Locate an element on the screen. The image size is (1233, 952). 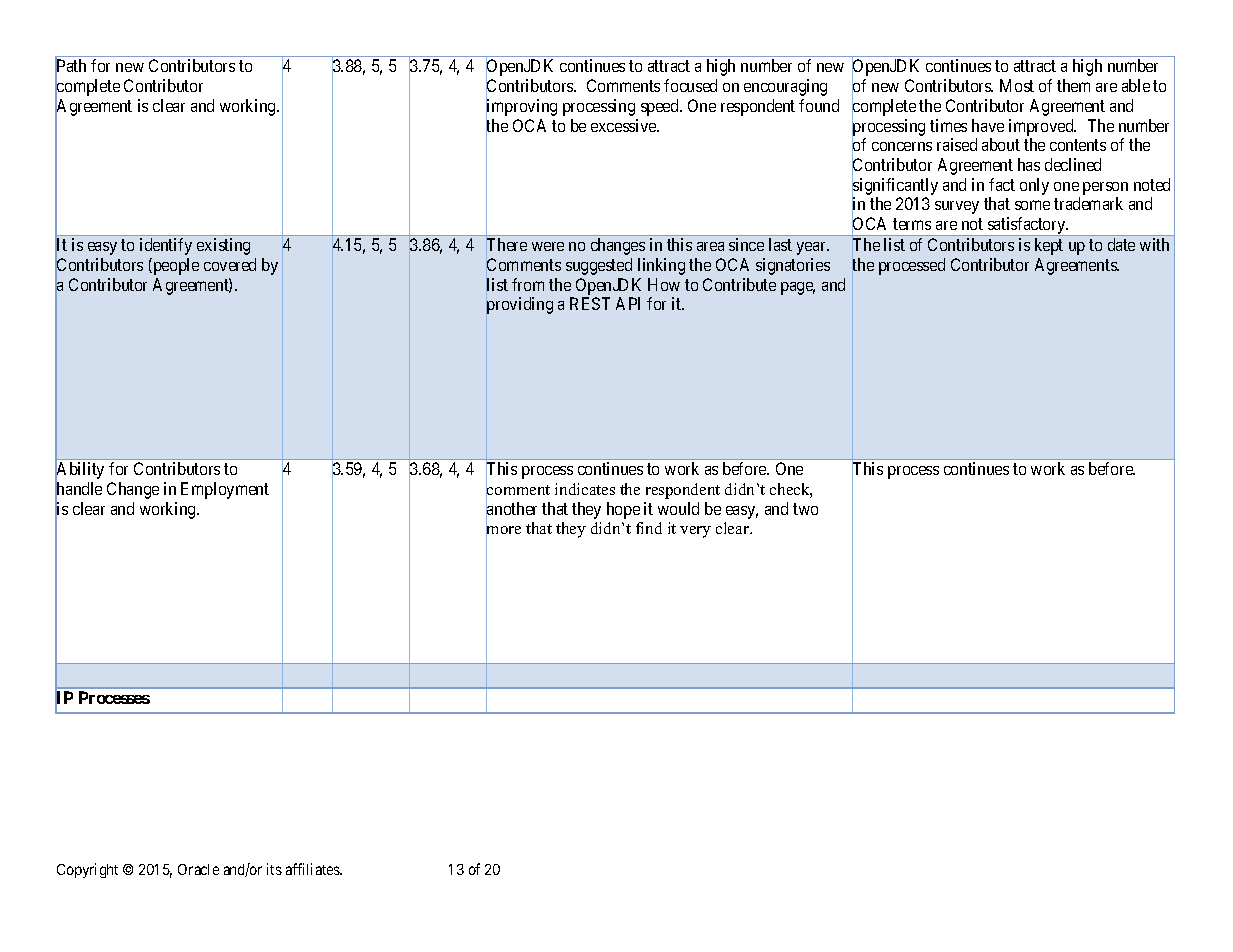
Oracle is located at coordinates (198, 869).
